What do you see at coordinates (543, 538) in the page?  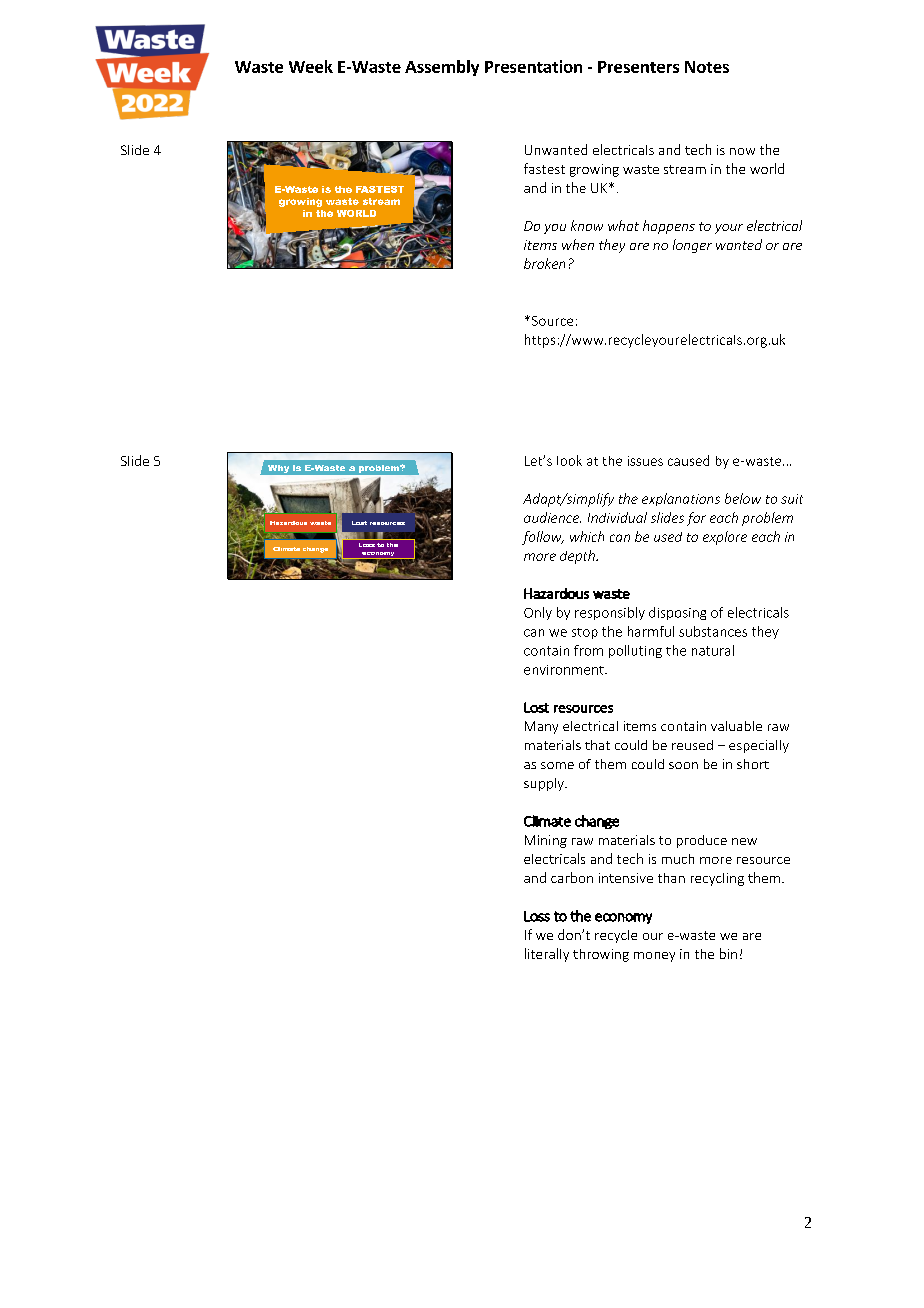 I see `follow` at bounding box center [543, 538].
